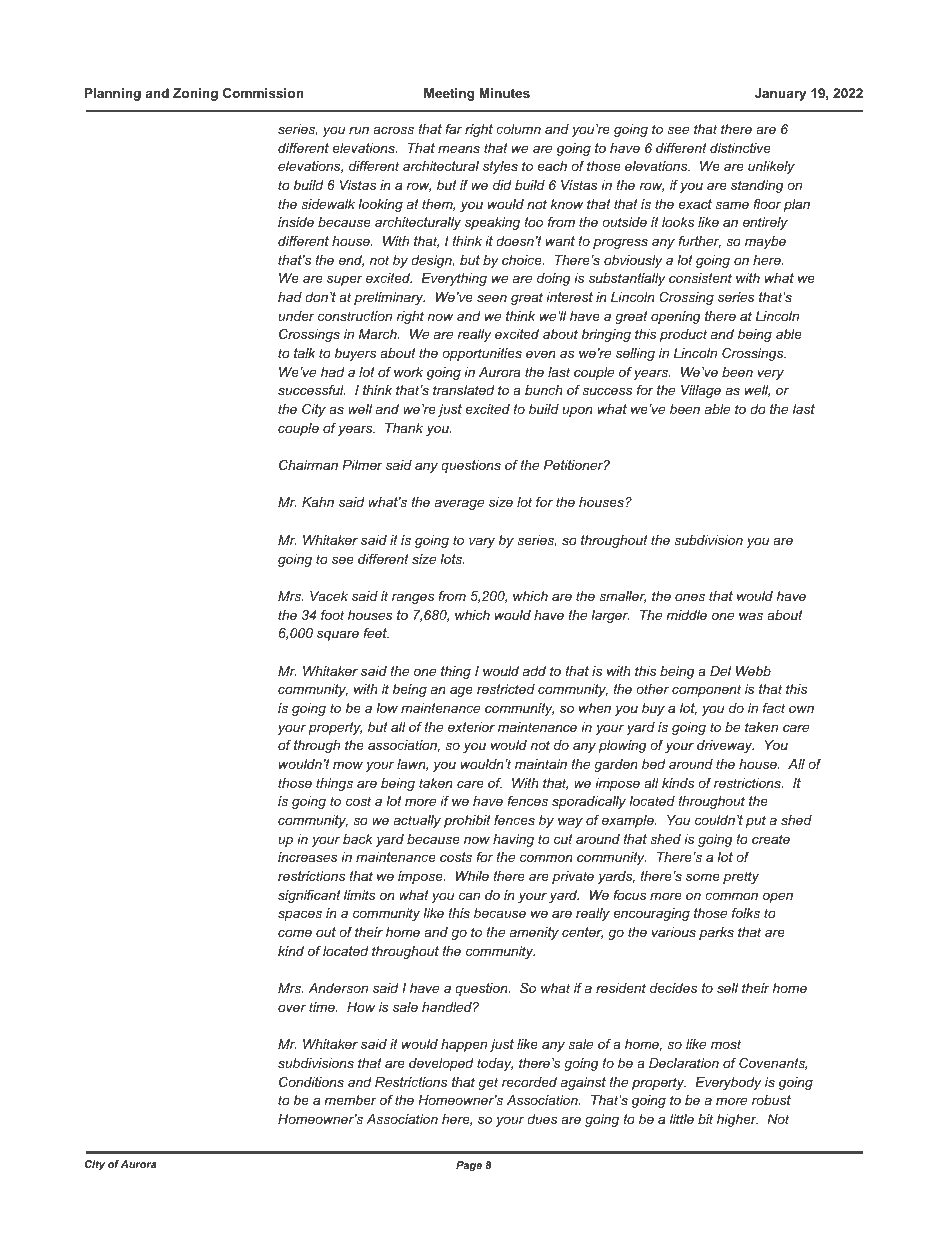 This page has width=952, height=1233. Describe the element at coordinates (311, 1082) in the page. I see `Conditions` at that location.
